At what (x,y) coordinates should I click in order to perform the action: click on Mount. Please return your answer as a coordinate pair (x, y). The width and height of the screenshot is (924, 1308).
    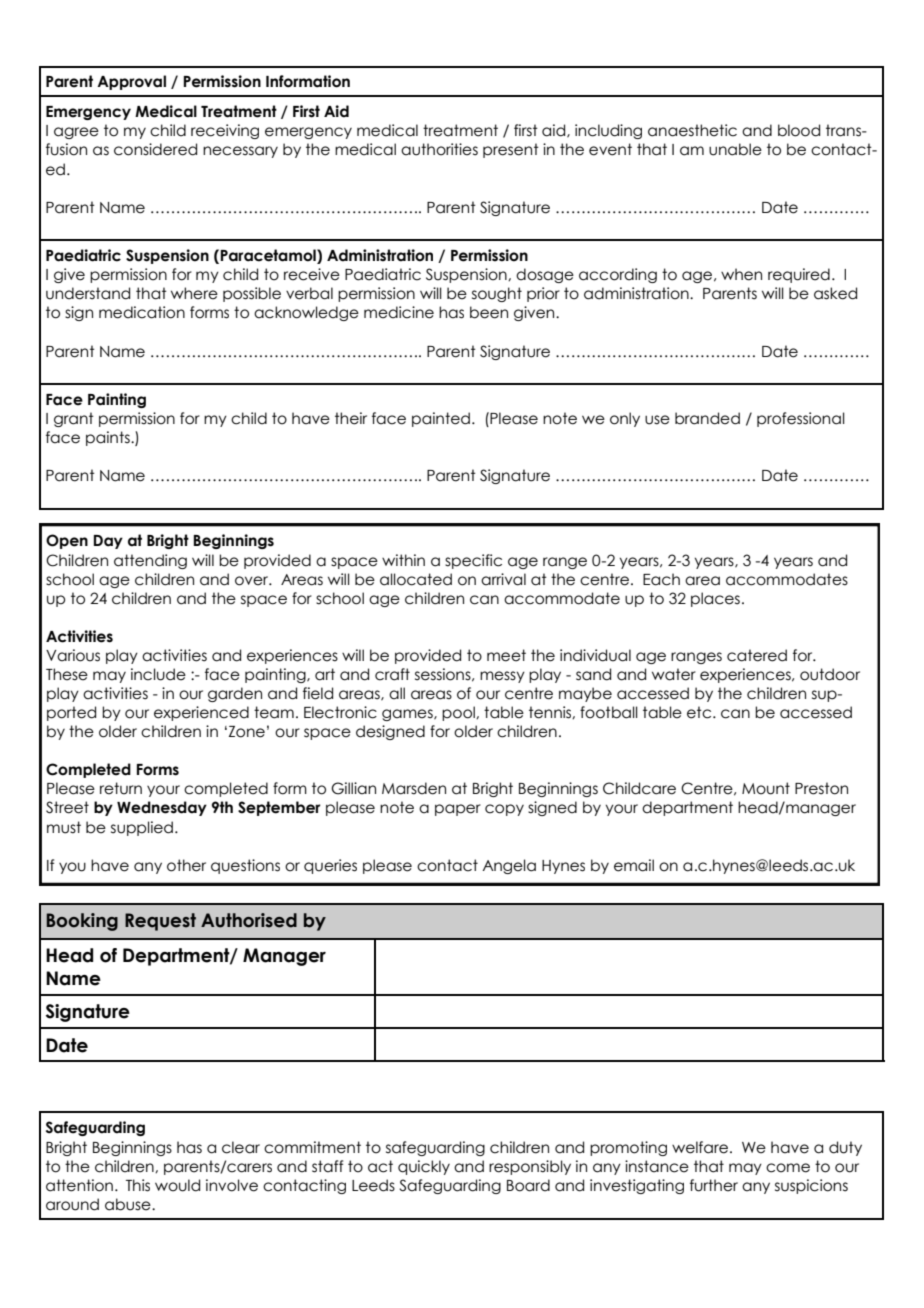
    Looking at the image, I should click on (766, 788).
